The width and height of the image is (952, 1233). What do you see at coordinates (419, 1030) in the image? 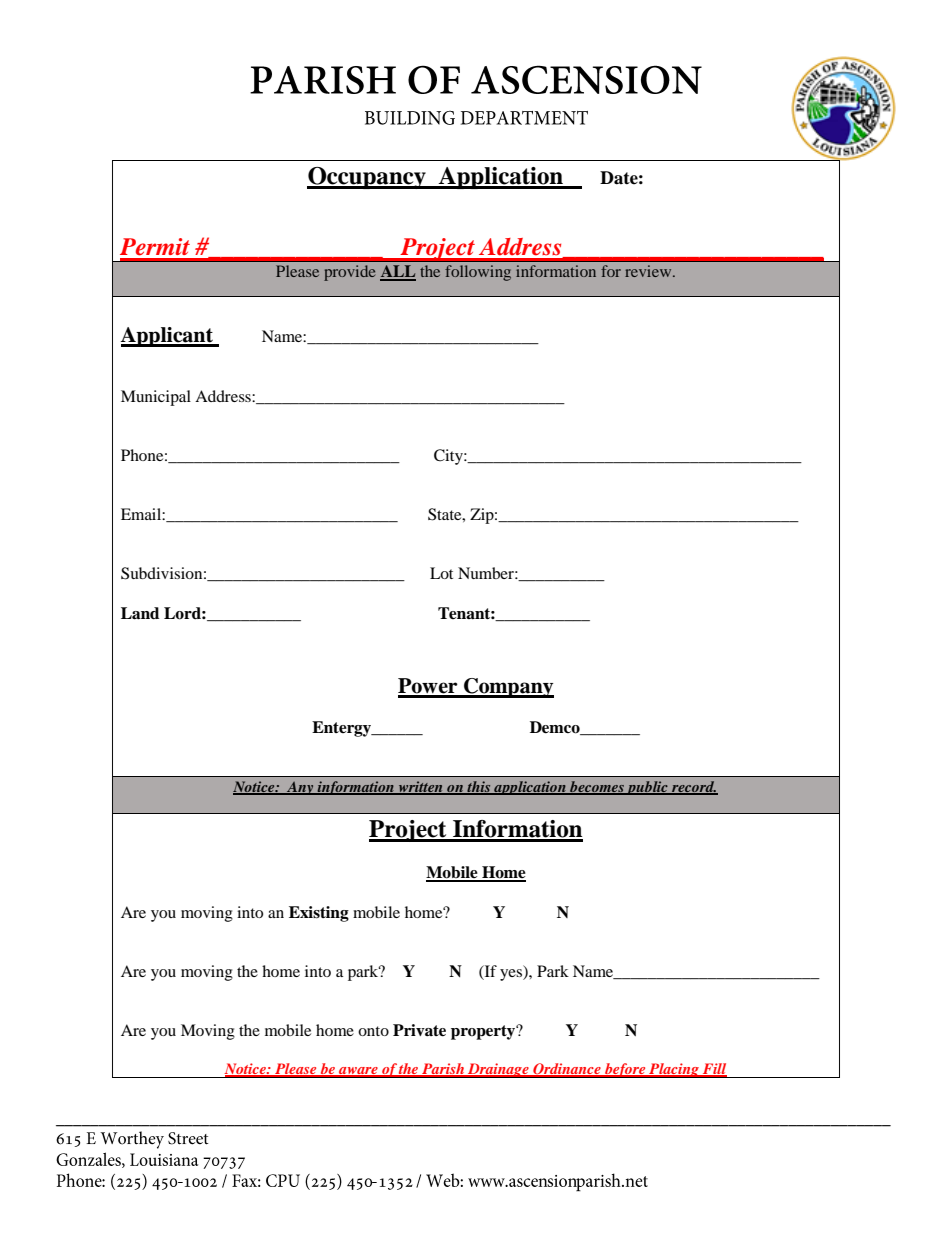
I see `Private` at bounding box center [419, 1030].
